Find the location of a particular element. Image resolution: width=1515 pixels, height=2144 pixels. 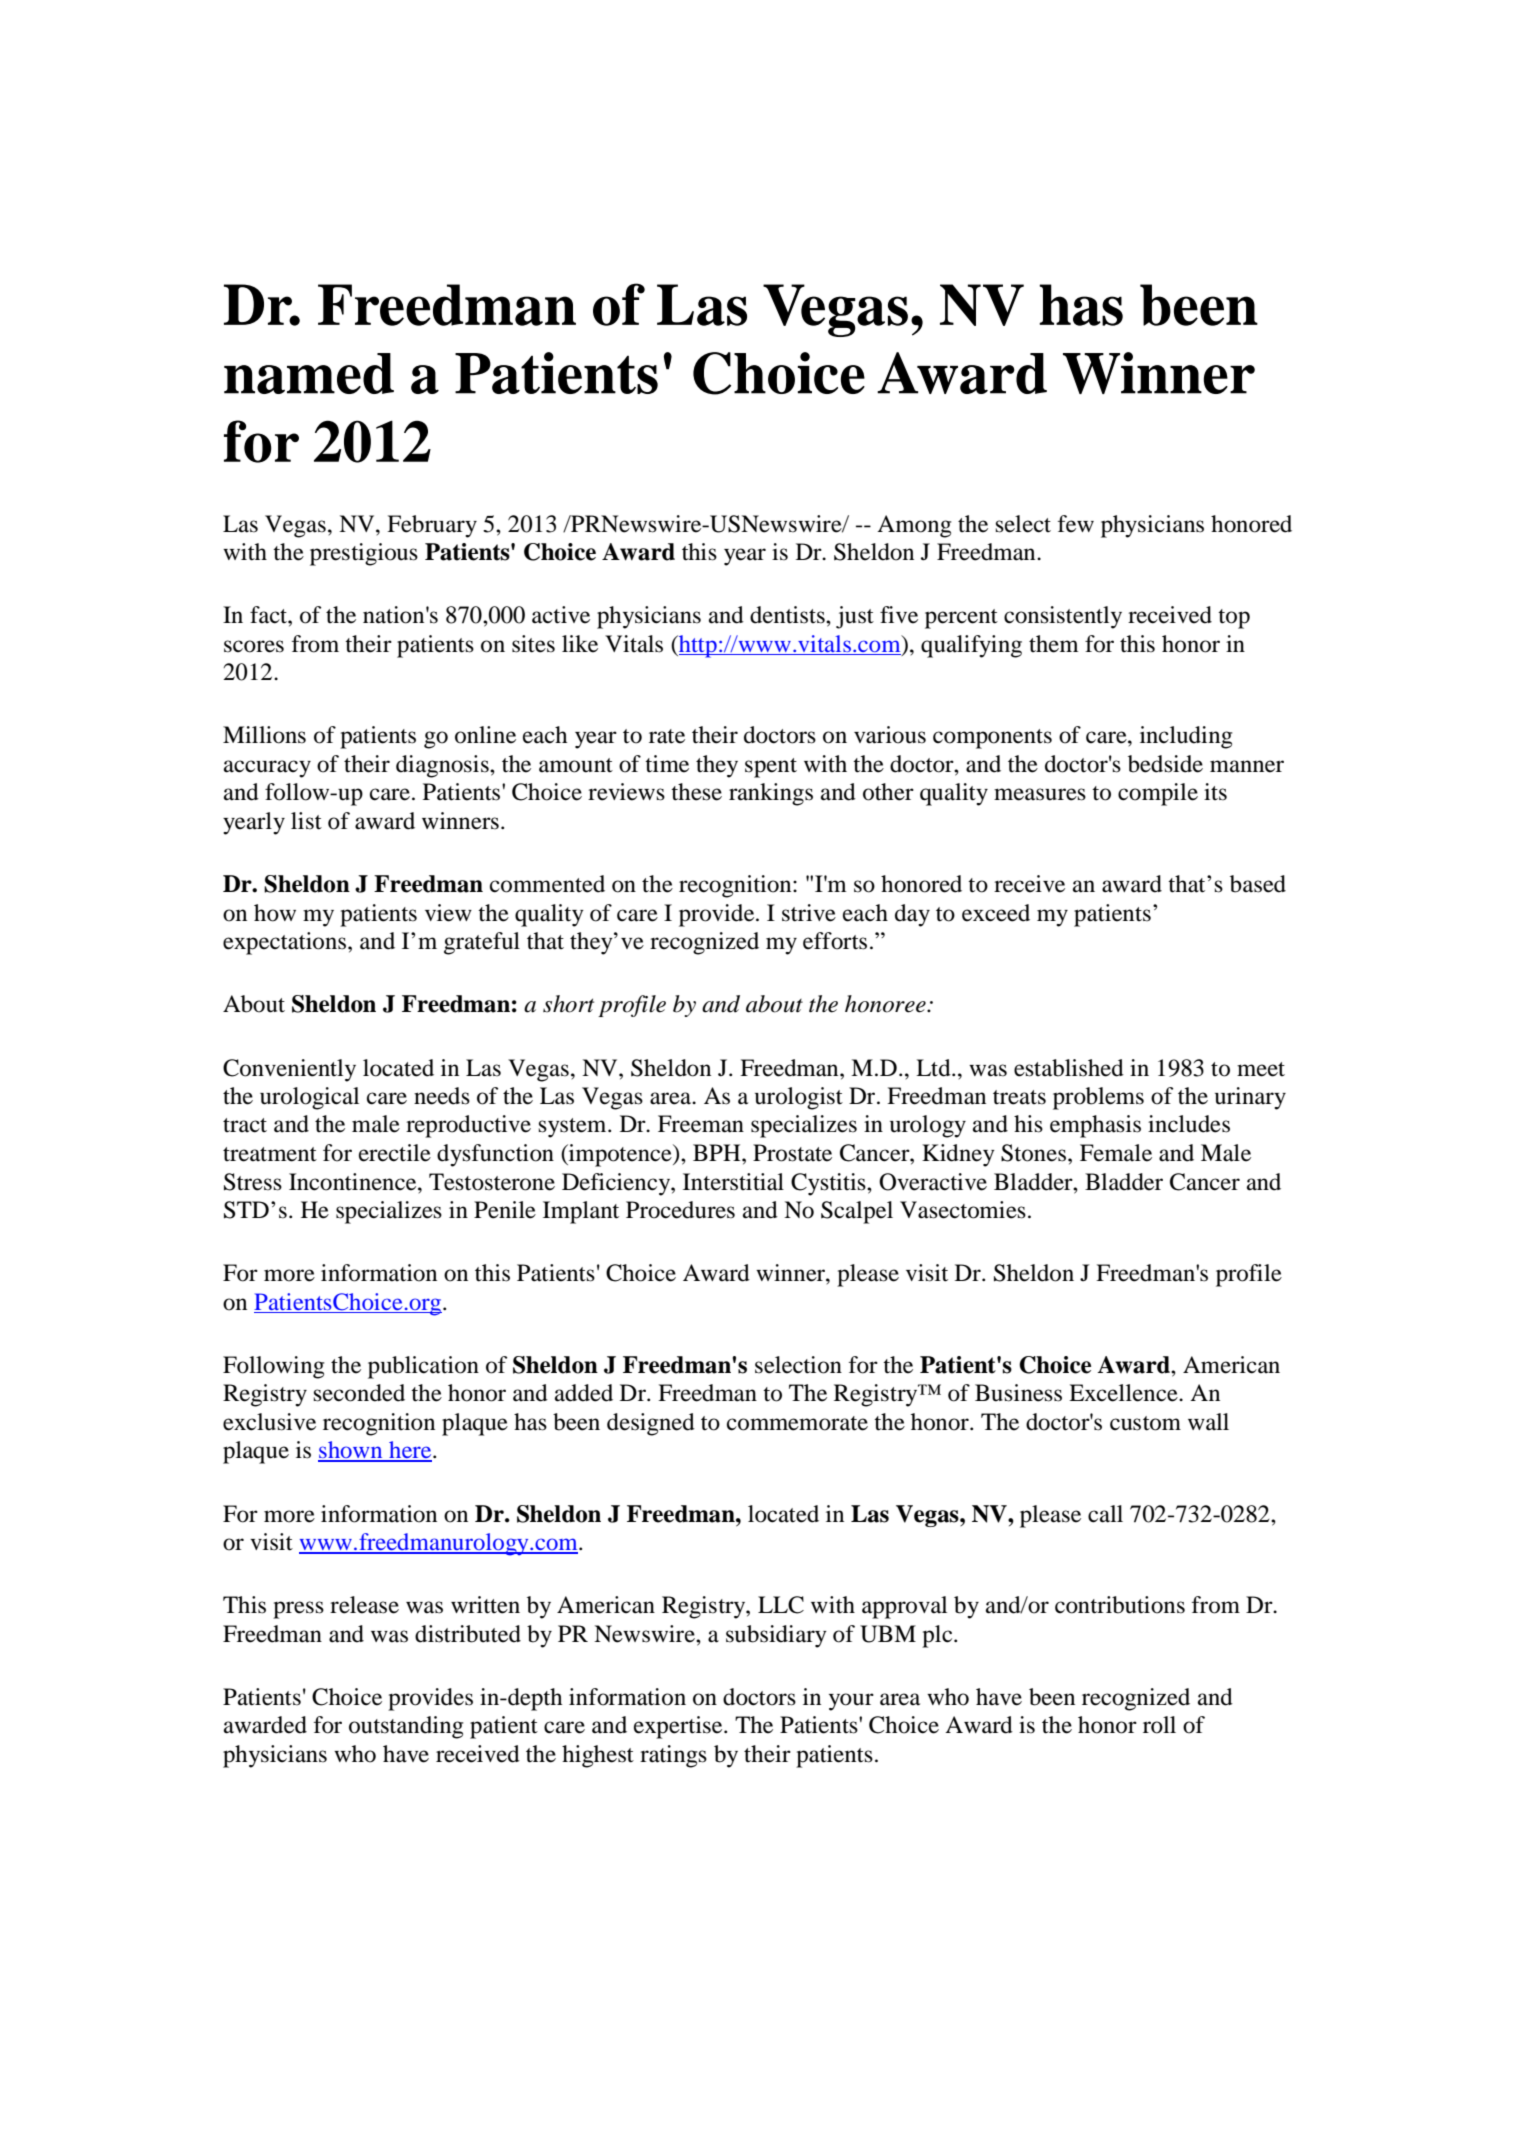

spent is located at coordinates (771, 768).
